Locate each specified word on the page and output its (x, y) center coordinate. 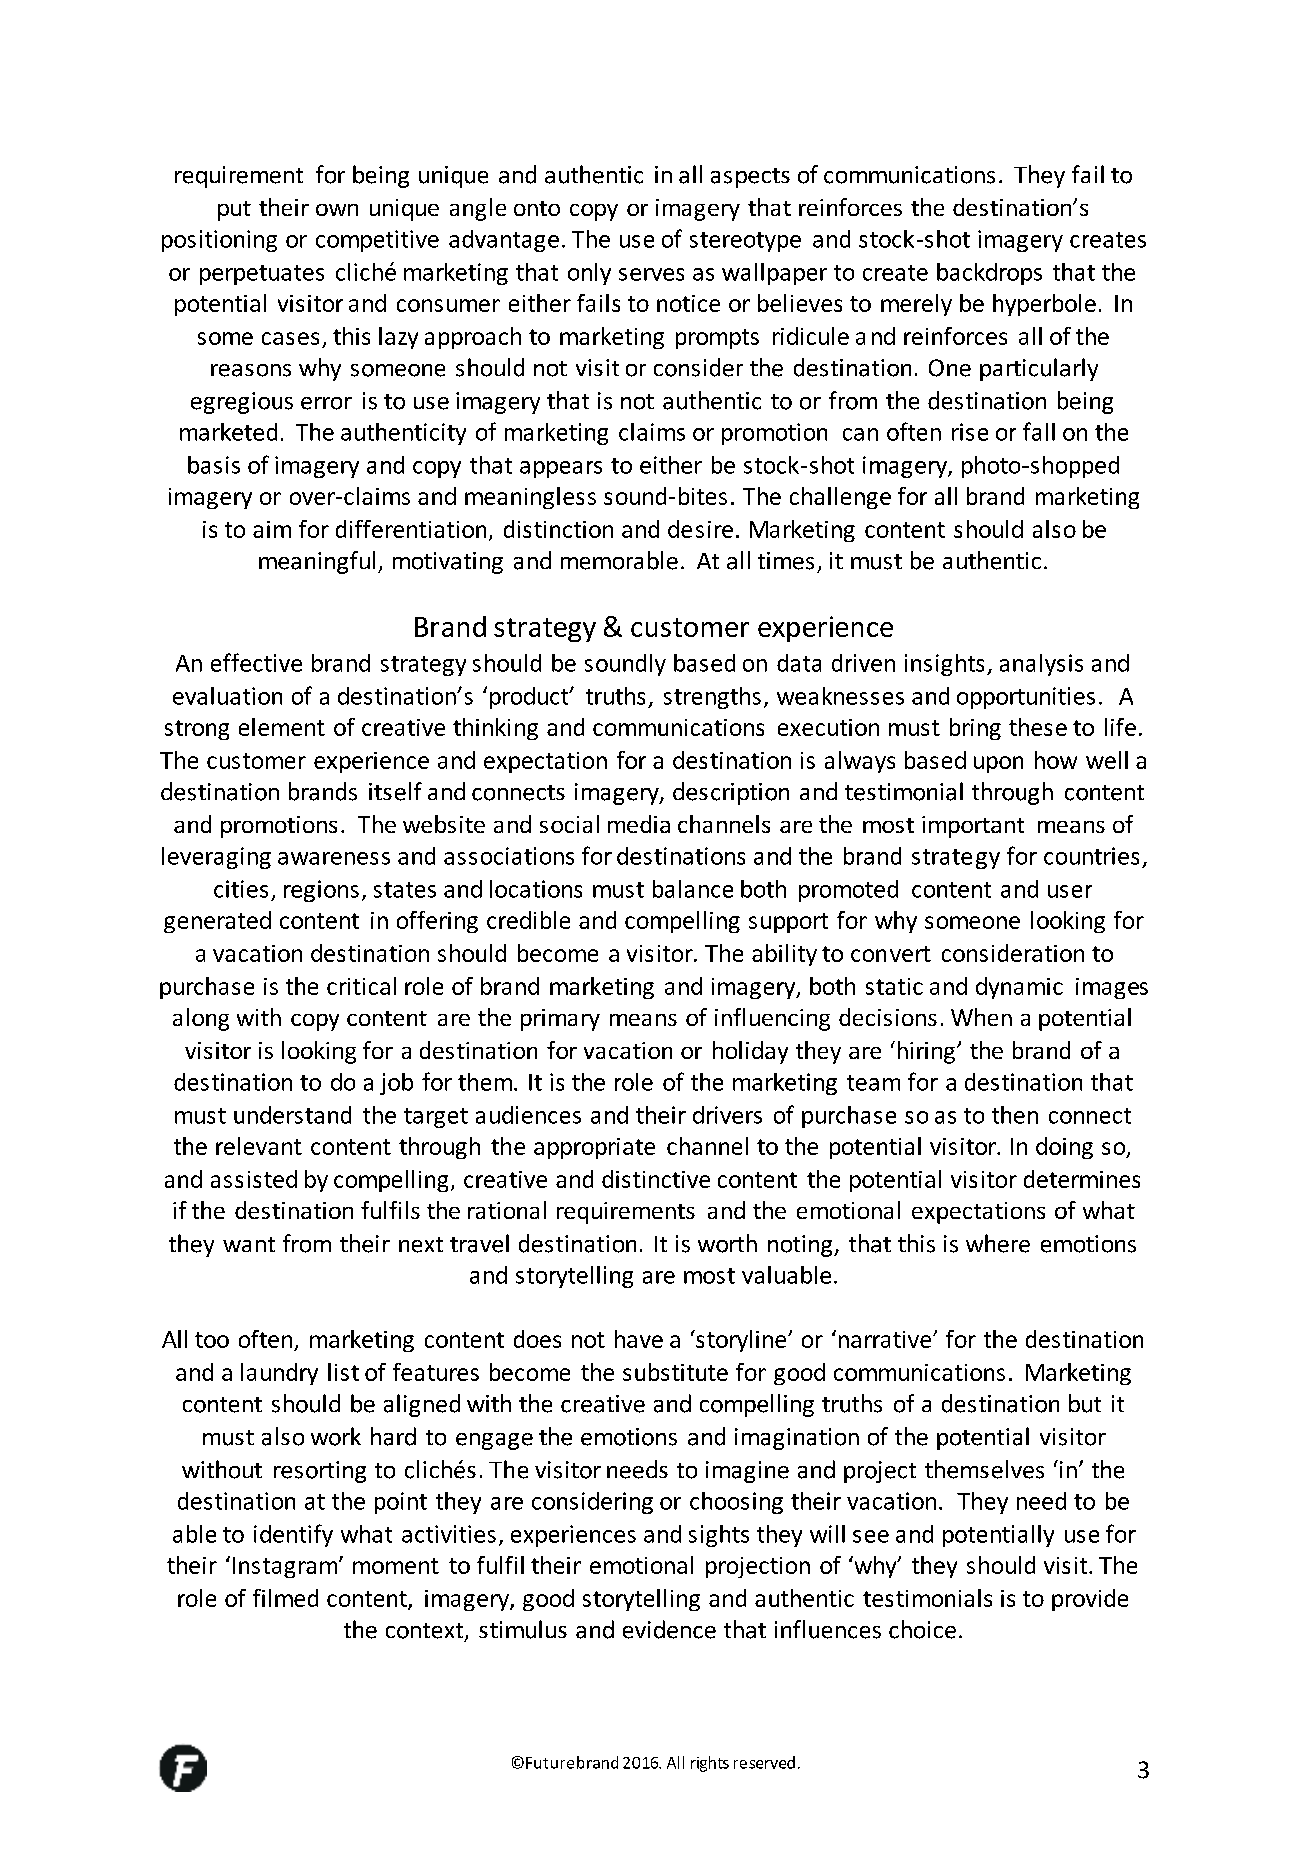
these (1038, 727)
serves (651, 274)
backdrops (989, 274)
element (282, 727)
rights (710, 1764)
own (337, 210)
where (998, 1243)
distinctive (656, 1179)
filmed (285, 1598)
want (249, 1244)
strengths (712, 698)
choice (922, 1629)
